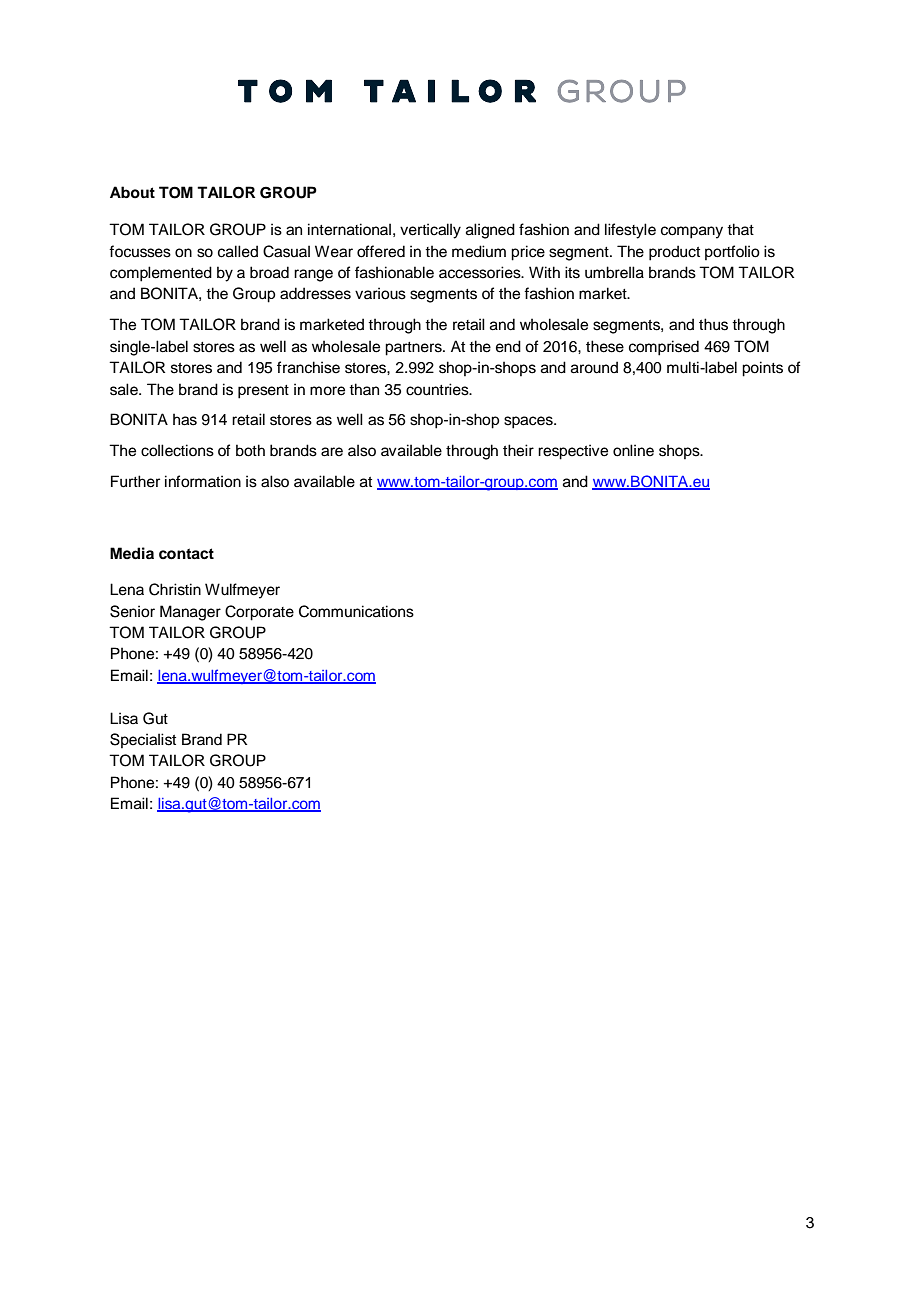 Image resolution: width=924 pixels, height=1308 pixels. Describe the element at coordinates (518, 450) in the page. I see `their` at that location.
